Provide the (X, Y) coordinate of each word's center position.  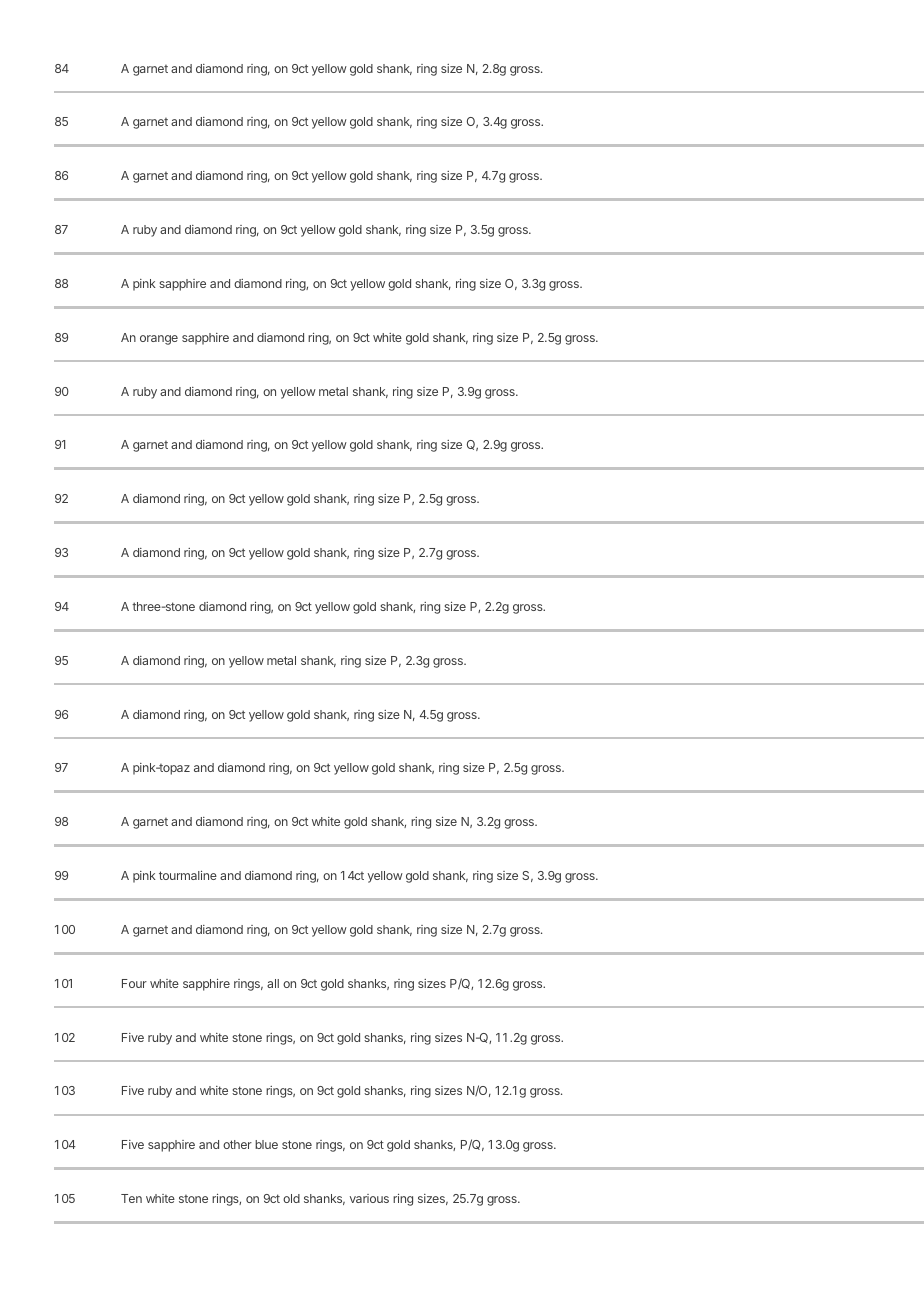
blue (266, 1144)
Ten (131, 1198)
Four (134, 983)
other (237, 1144)
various (369, 1198)
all (273, 983)
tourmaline (188, 875)
